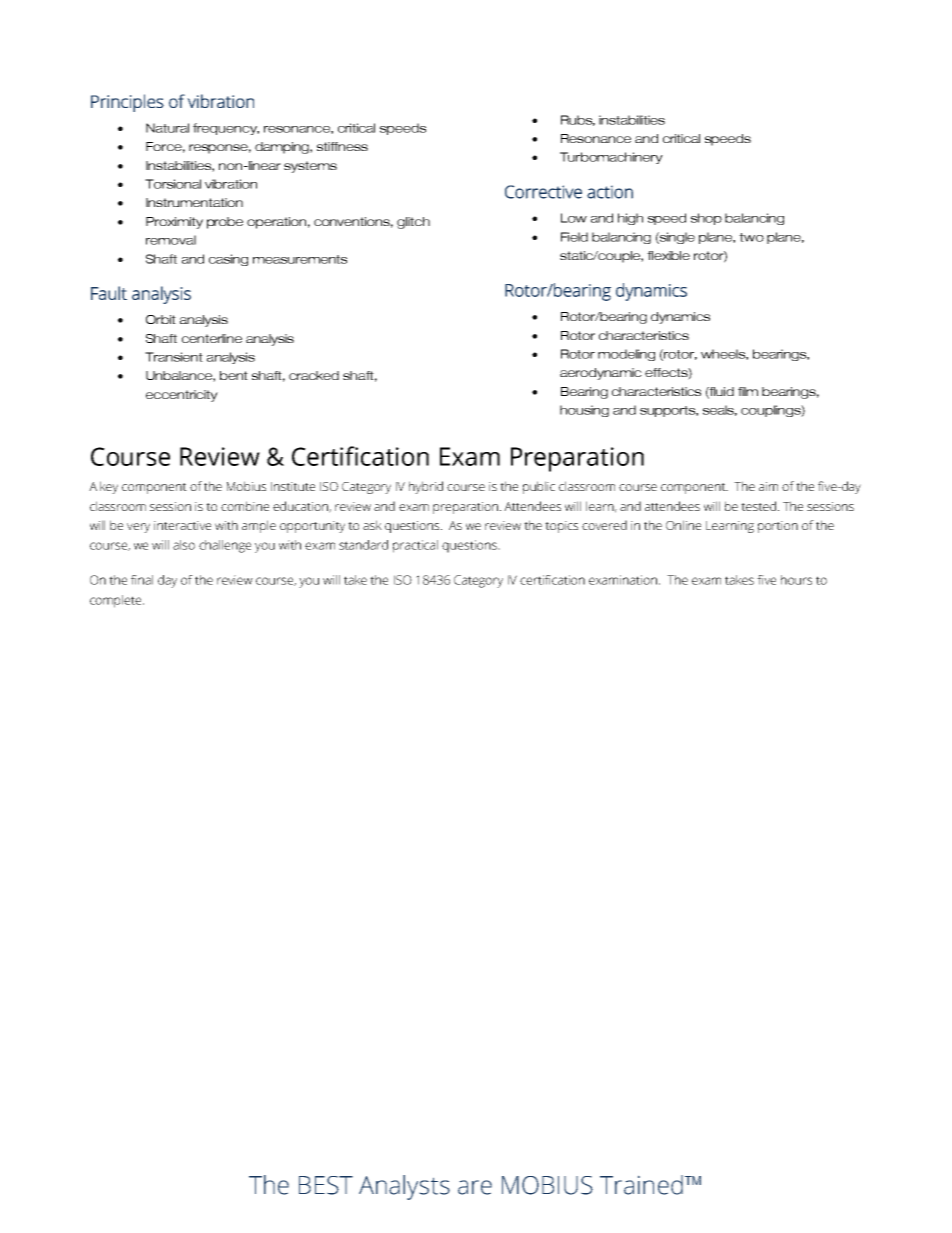 This page has width=952, height=1233. Describe the element at coordinates (426, 487) in the page. I see `hybrid` at that location.
